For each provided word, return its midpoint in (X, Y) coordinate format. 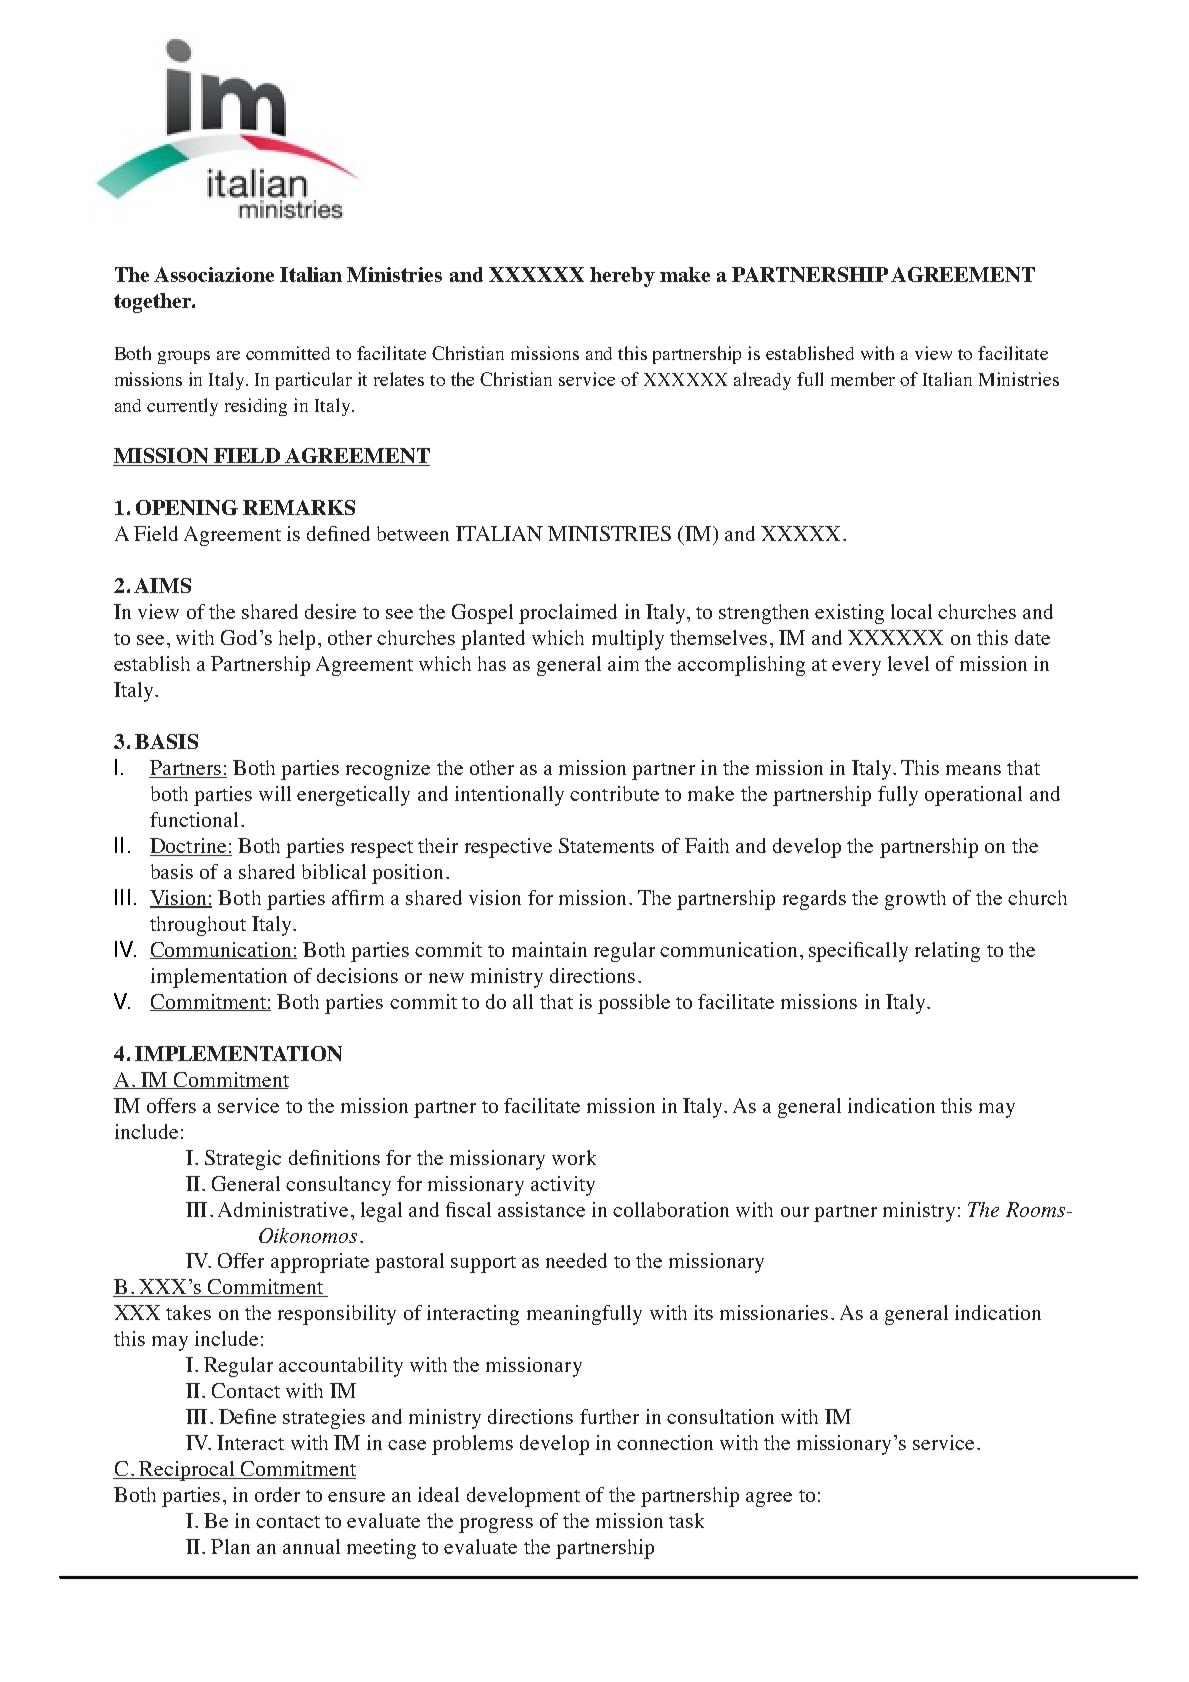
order (277, 1494)
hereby (622, 277)
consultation (720, 1416)
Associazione (214, 274)
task (686, 1520)
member (863, 379)
